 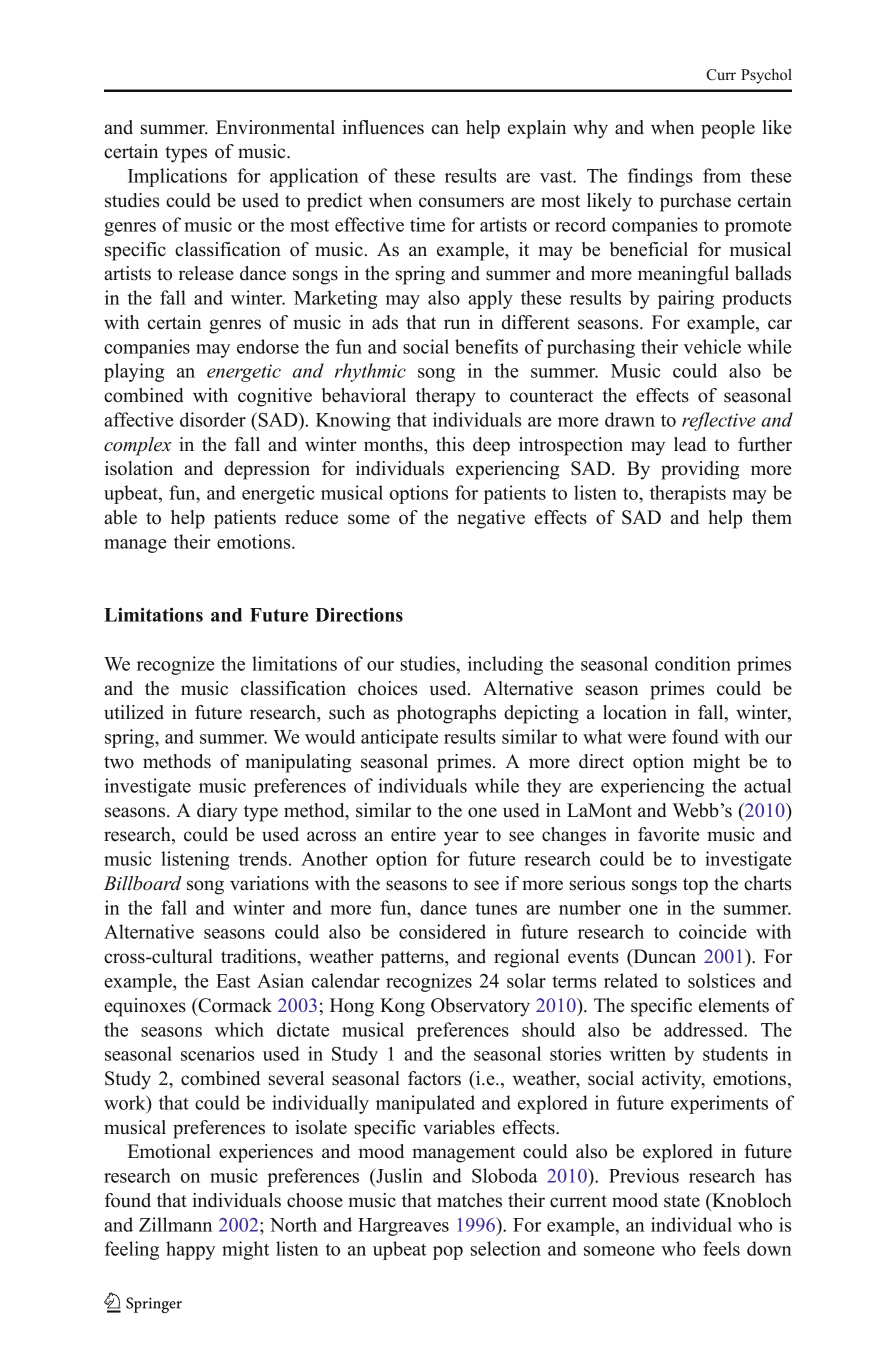 I want to click on condition, so click(x=693, y=663).
